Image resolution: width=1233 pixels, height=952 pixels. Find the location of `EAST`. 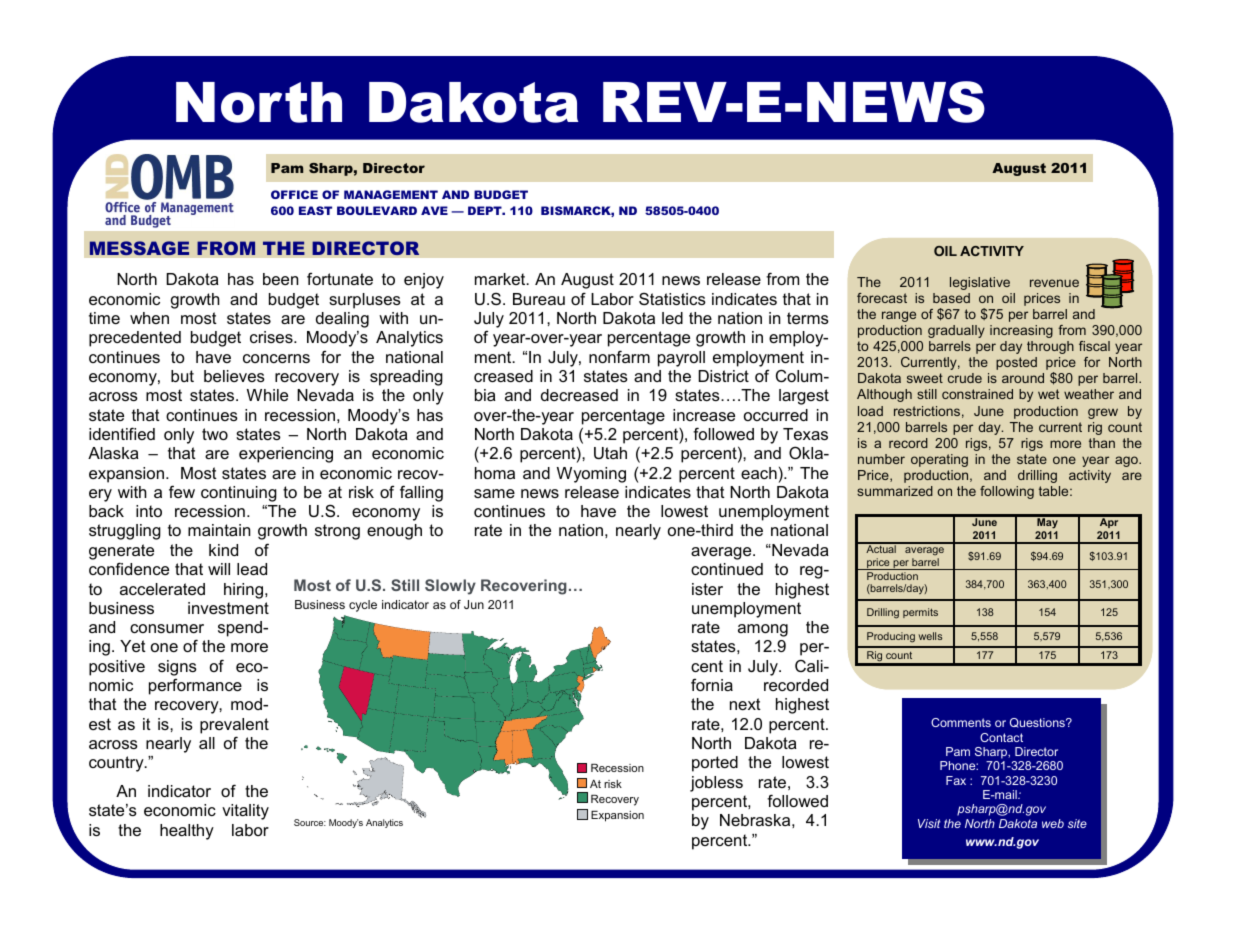

EAST is located at coordinates (315, 210).
